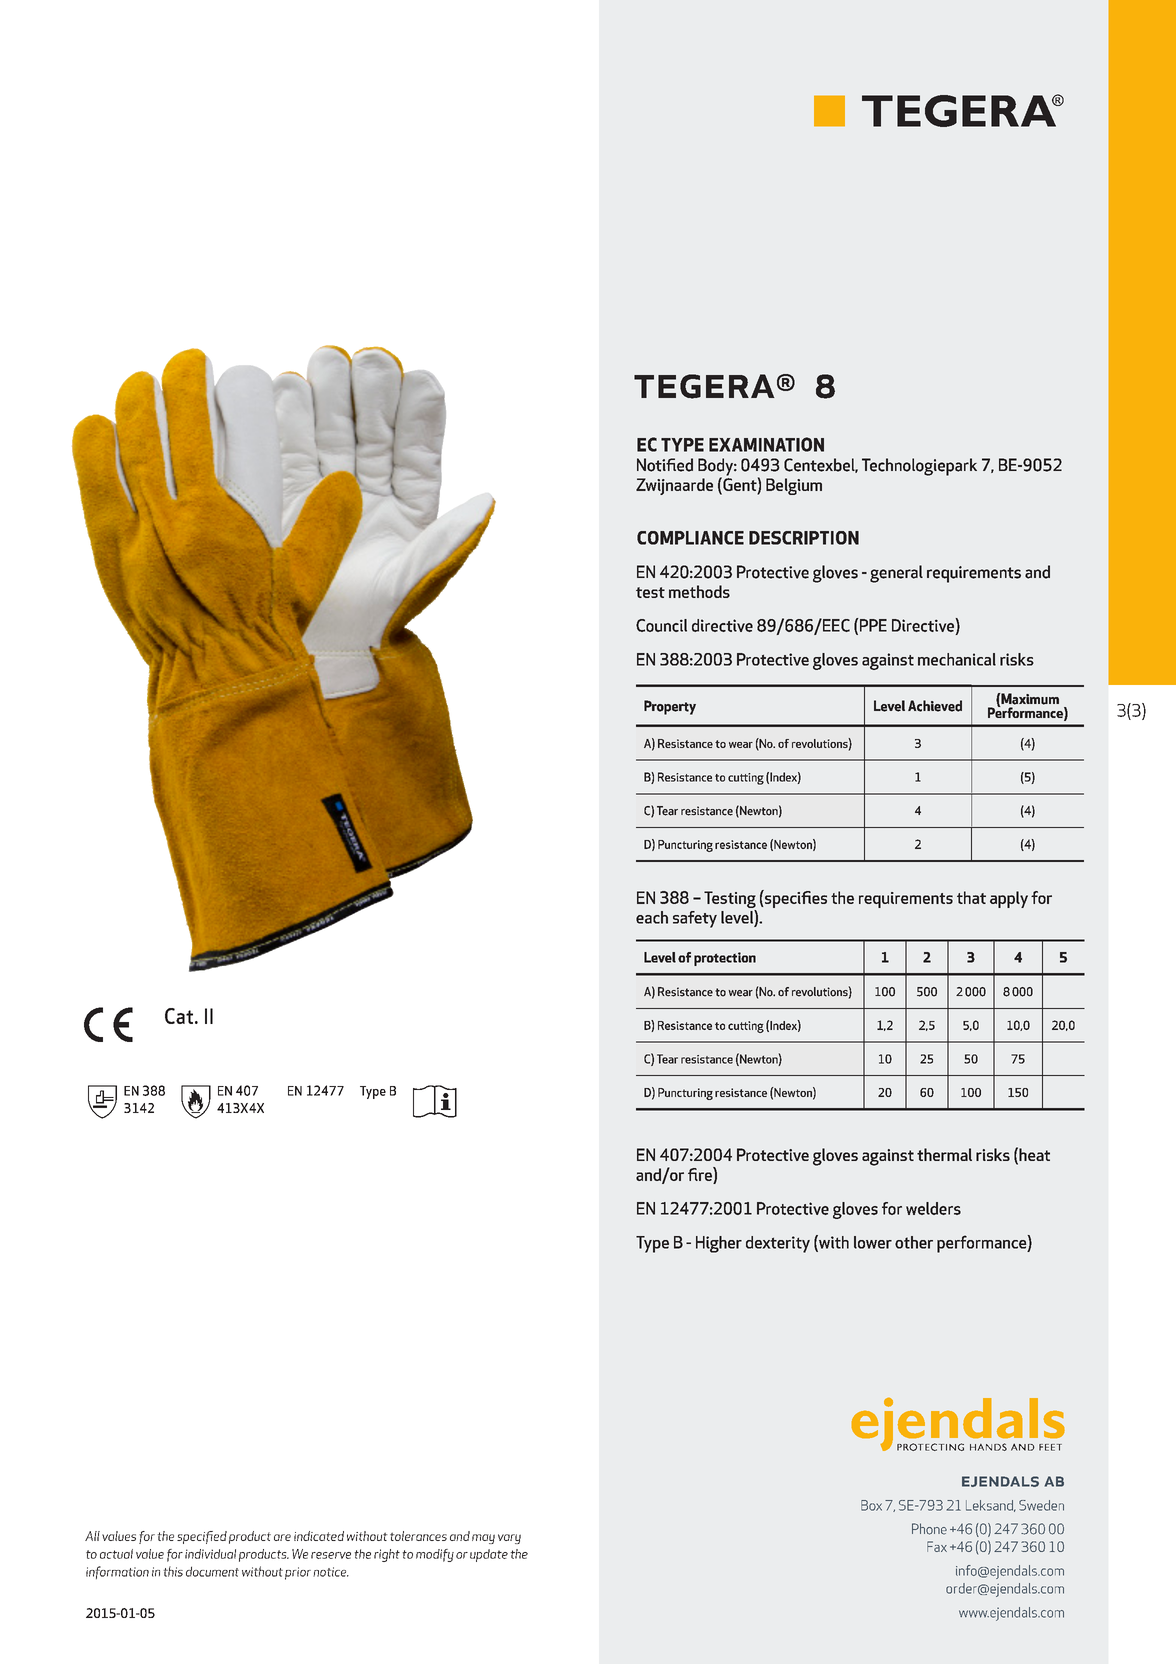 The image size is (1176, 1664). What do you see at coordinates (509, 1539) in the image?
I see `vary` at bounding box center [509, 1539].
